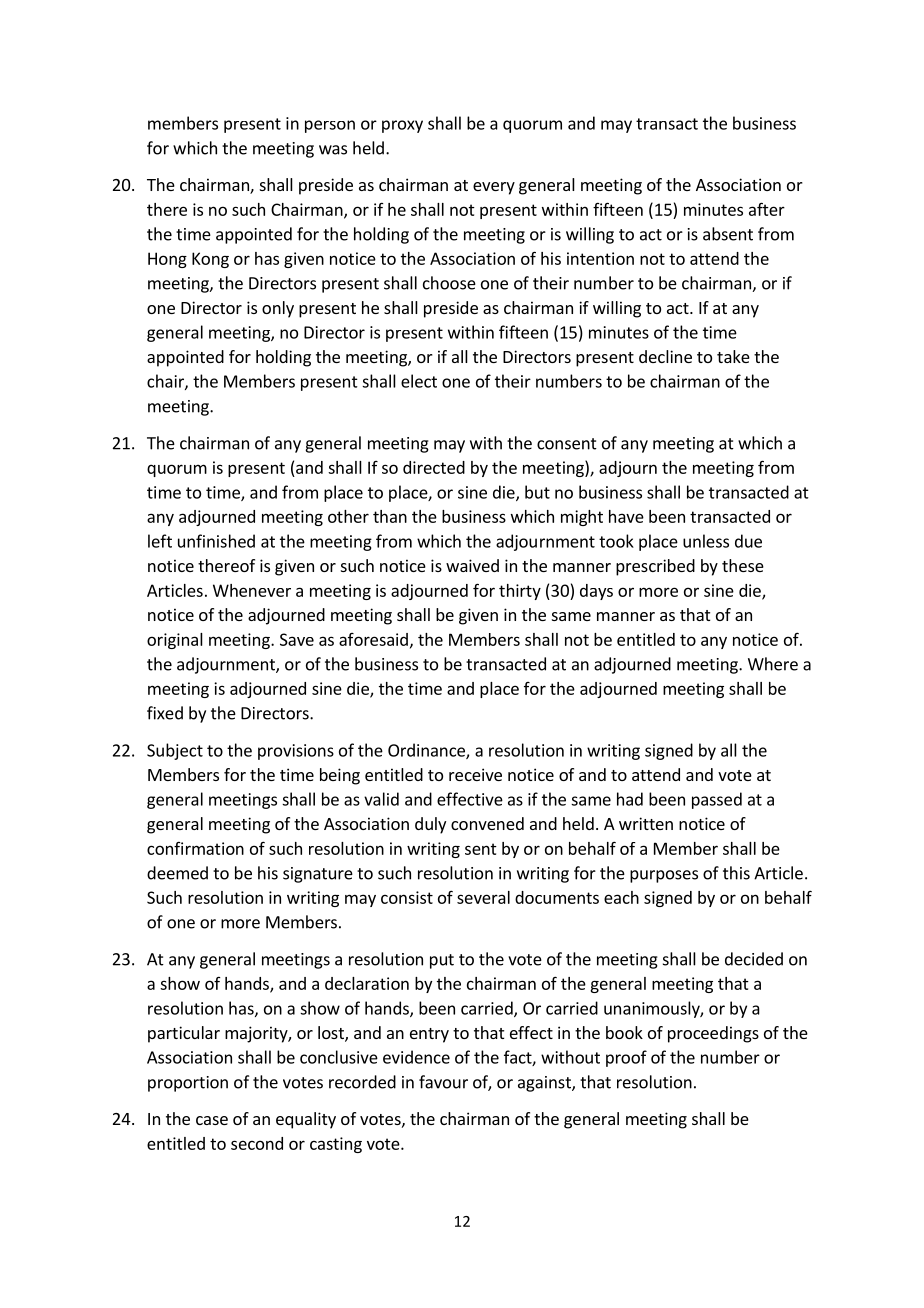 The image size is (924, 1308). I want to click on Whenever, so click(252, 590).
